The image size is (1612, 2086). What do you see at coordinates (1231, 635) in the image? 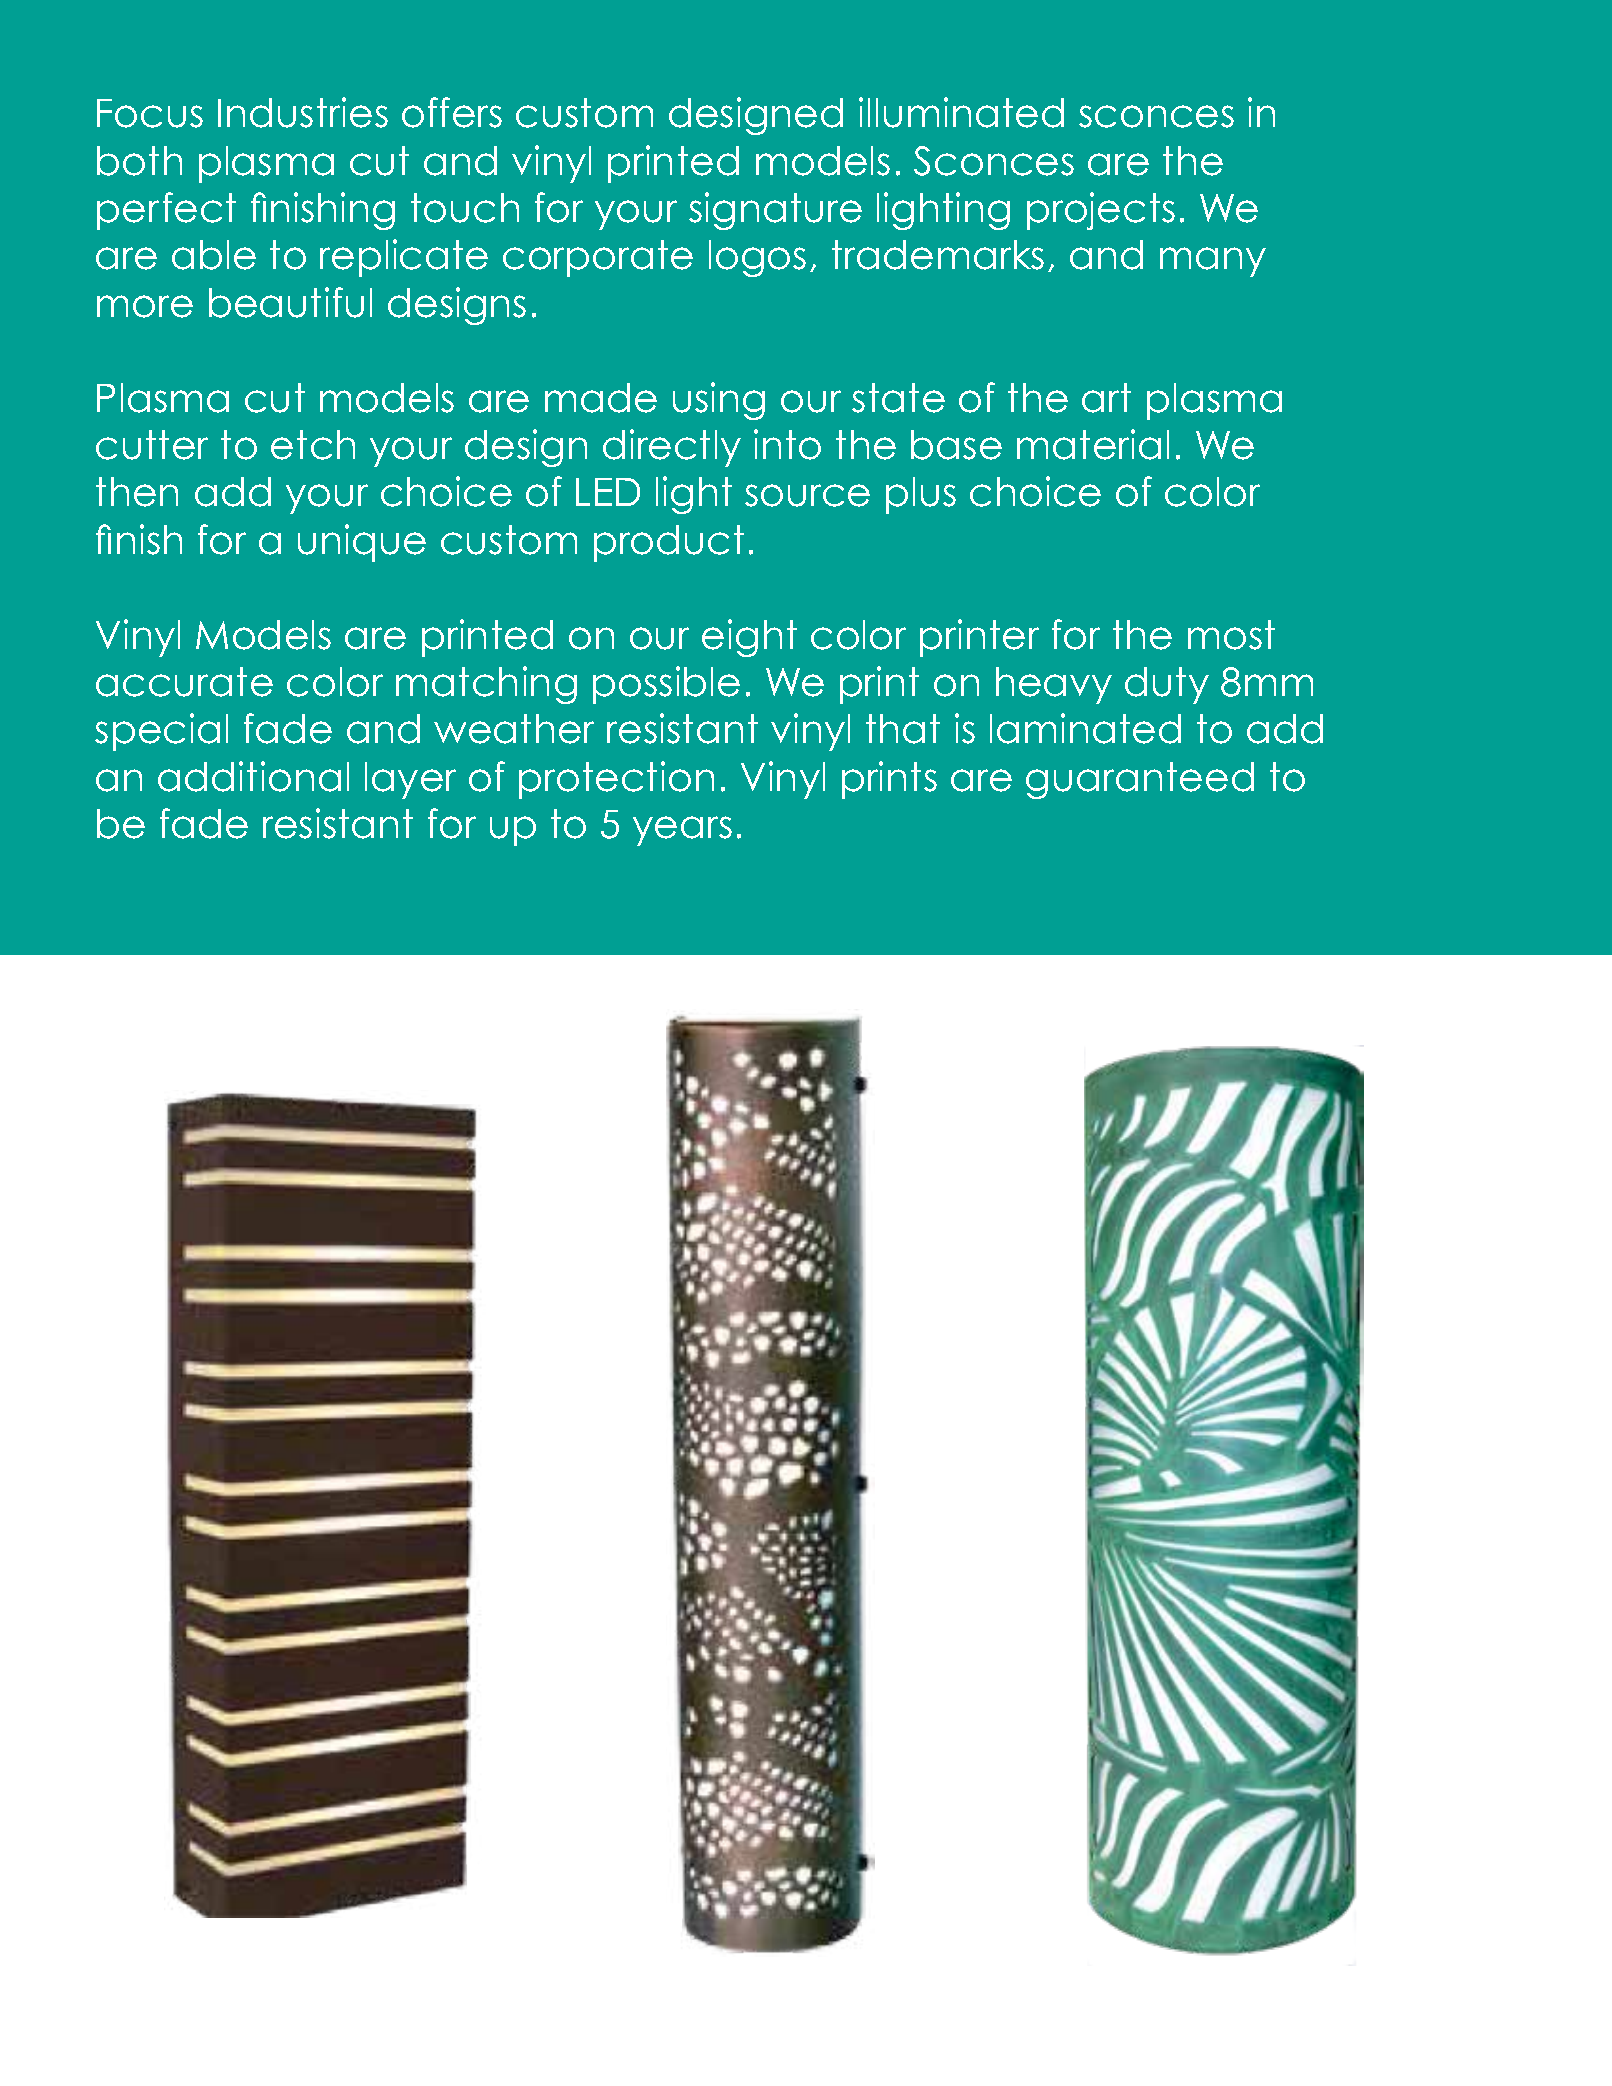
I see `most` at bounding box center [1231, 635].
